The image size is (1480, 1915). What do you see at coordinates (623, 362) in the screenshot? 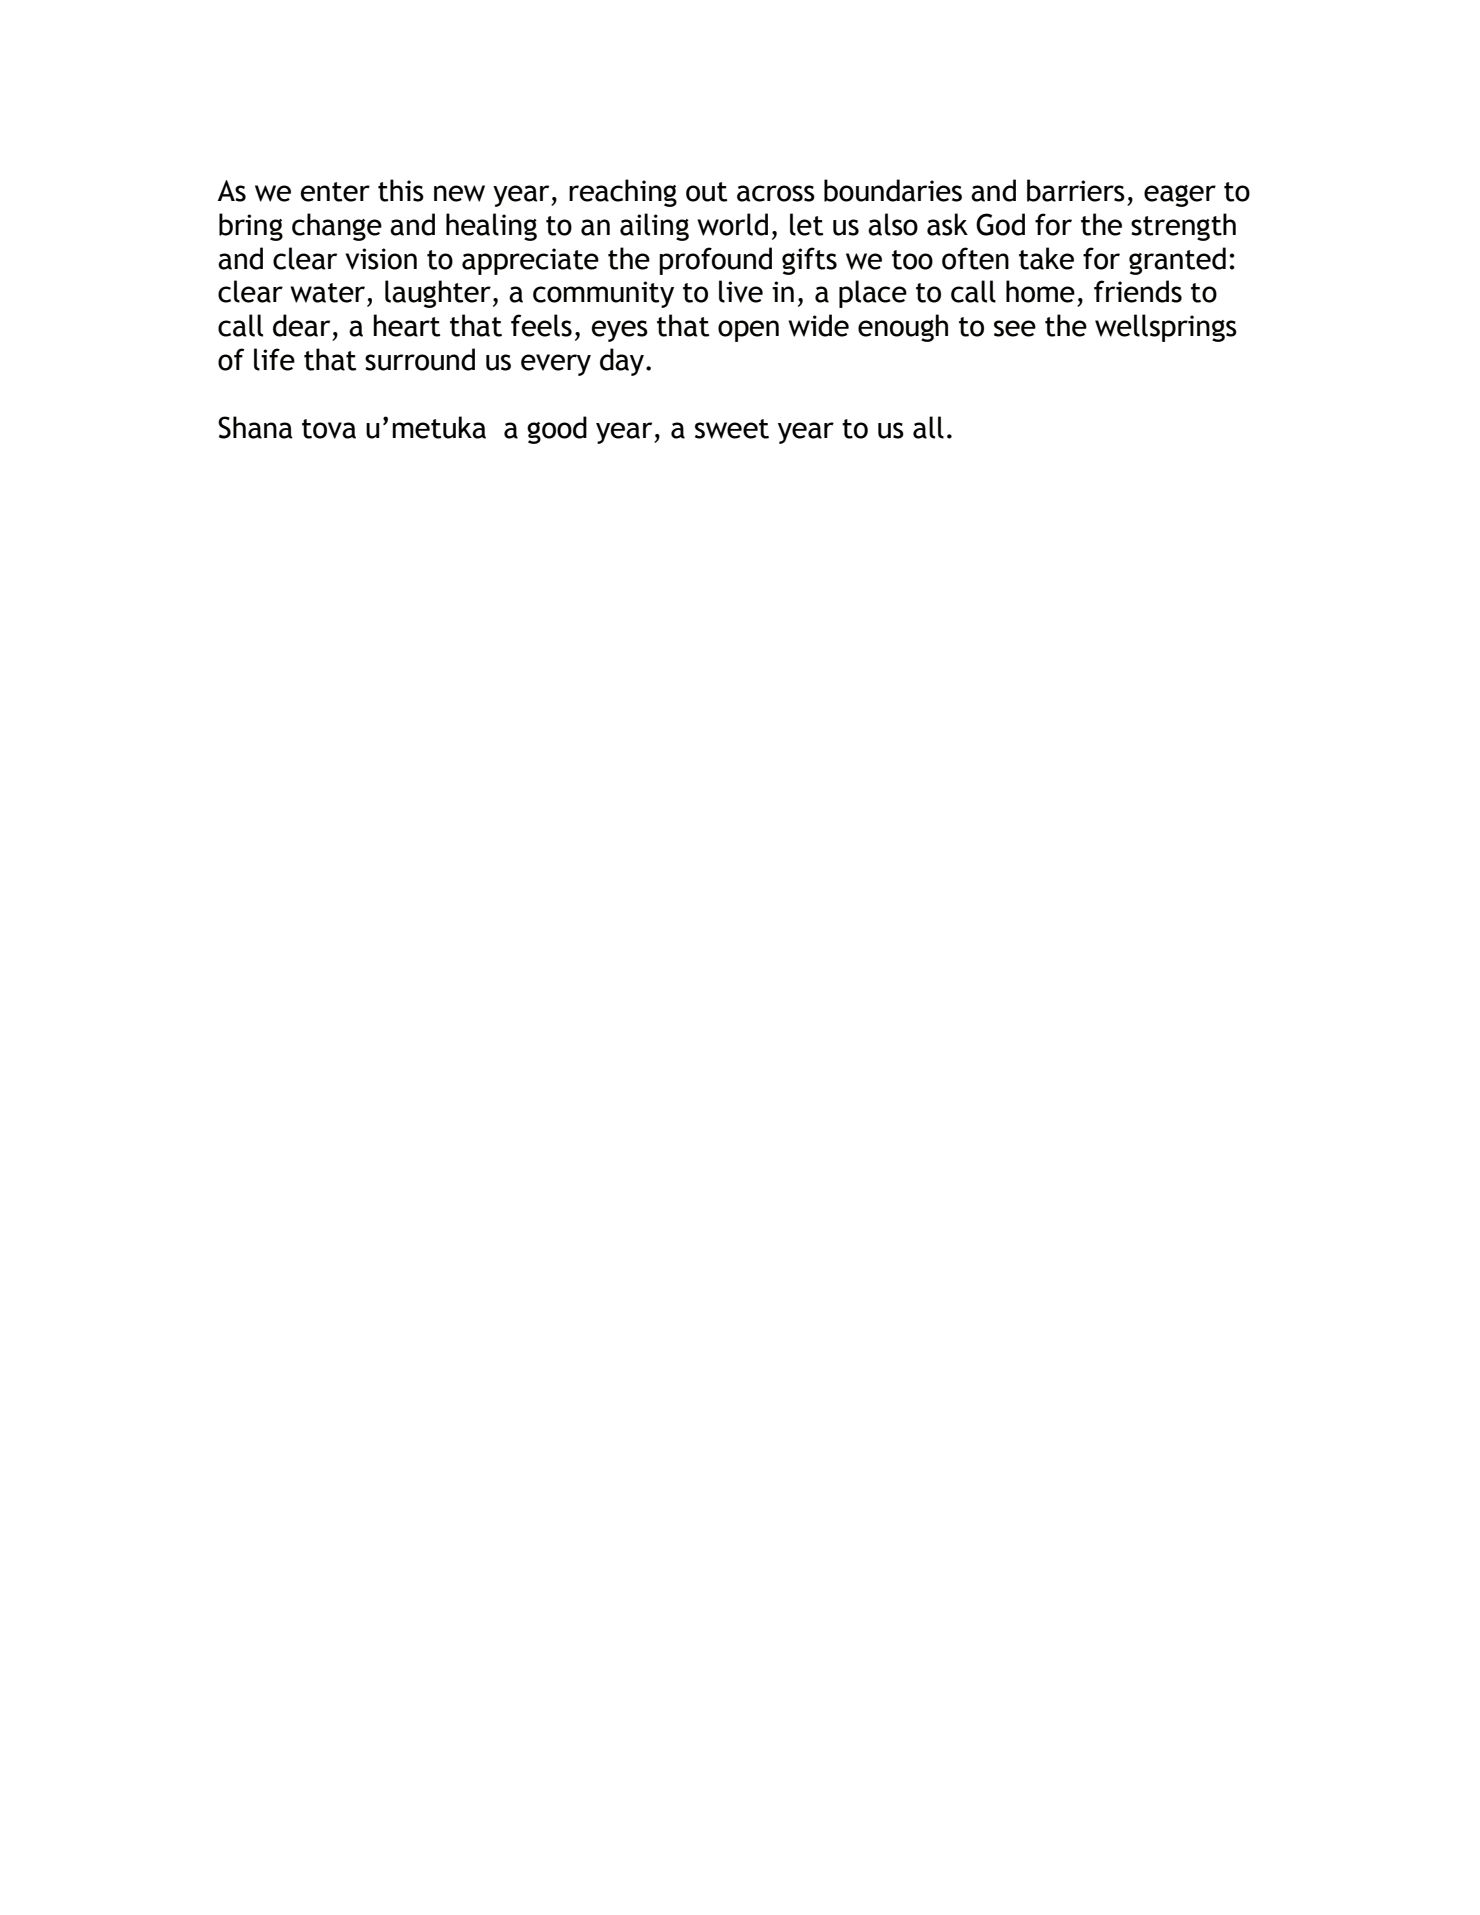
I see `day` at bounding box center [623, 362].
